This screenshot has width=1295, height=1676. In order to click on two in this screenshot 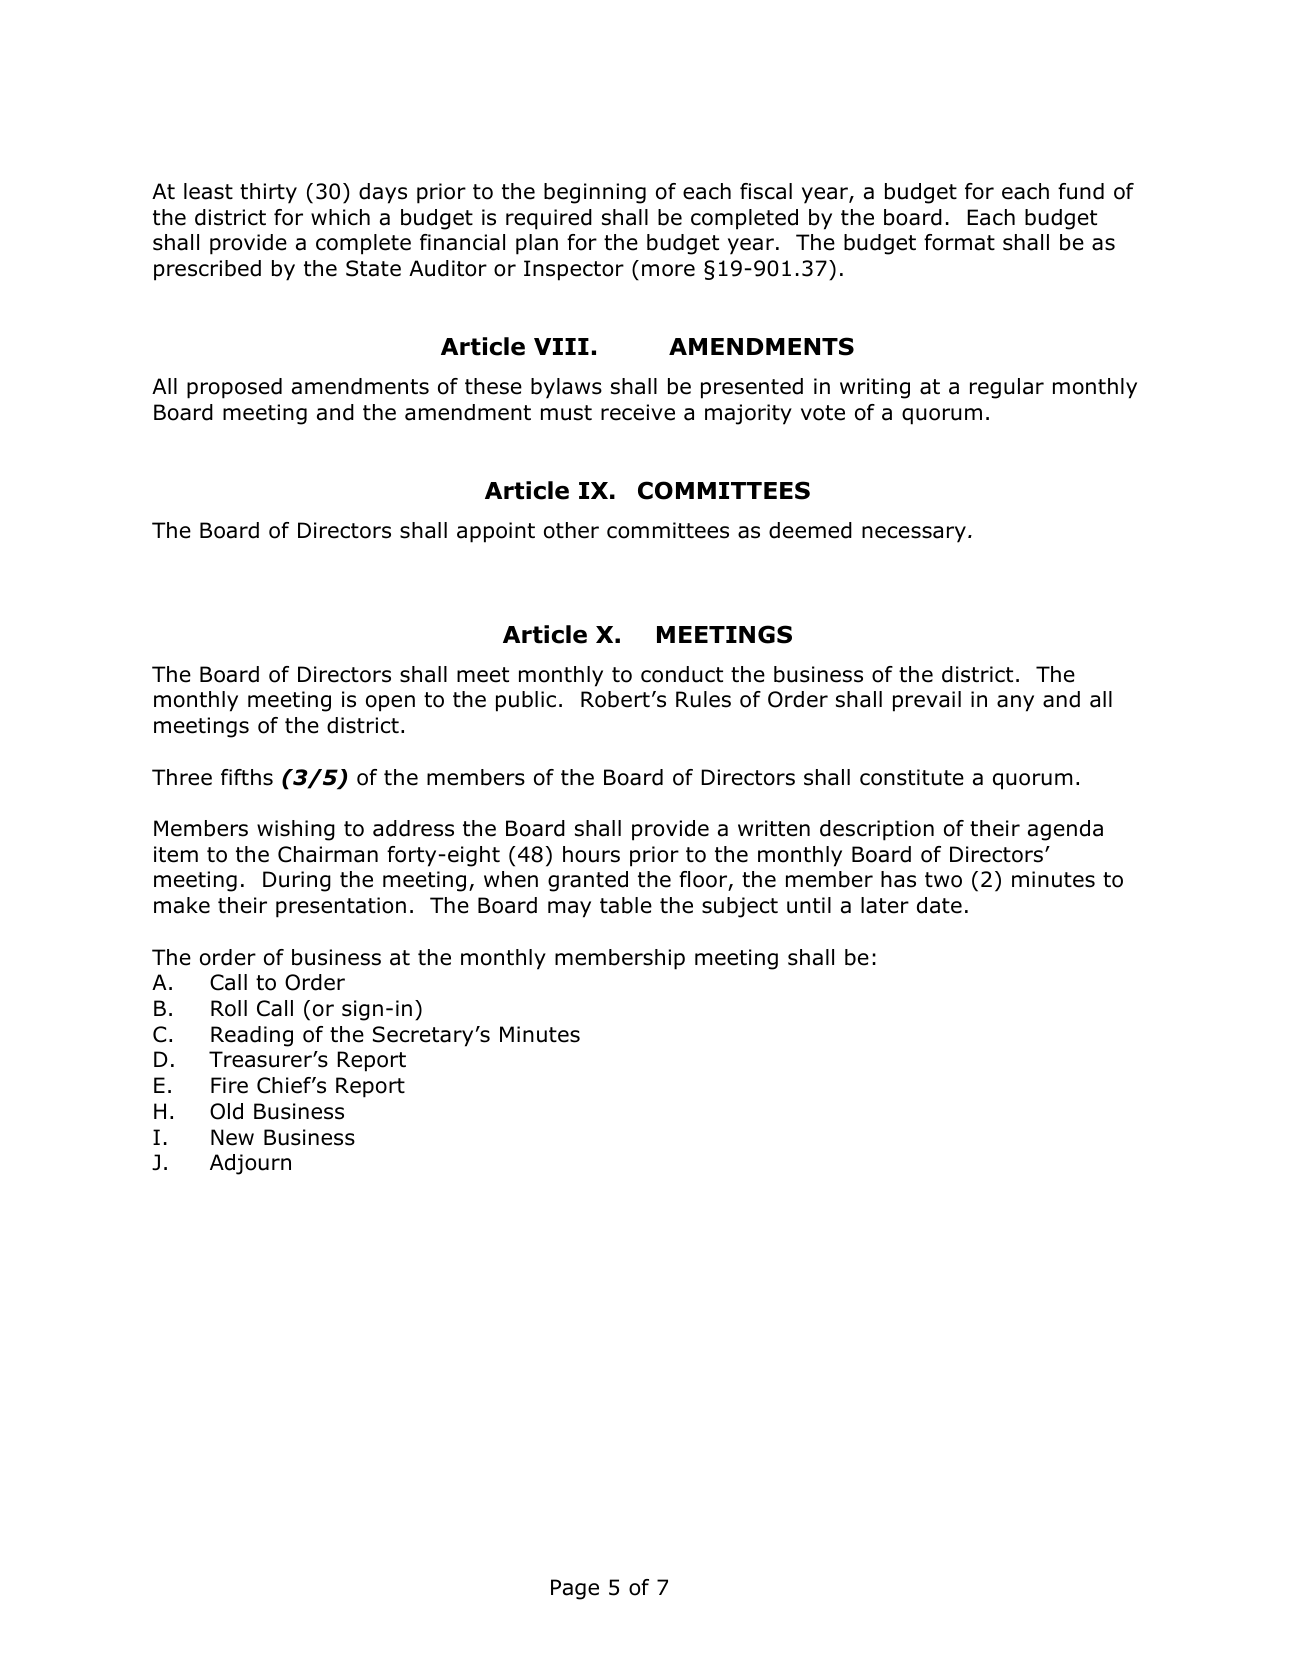, I will do `click(943, 880)`.
